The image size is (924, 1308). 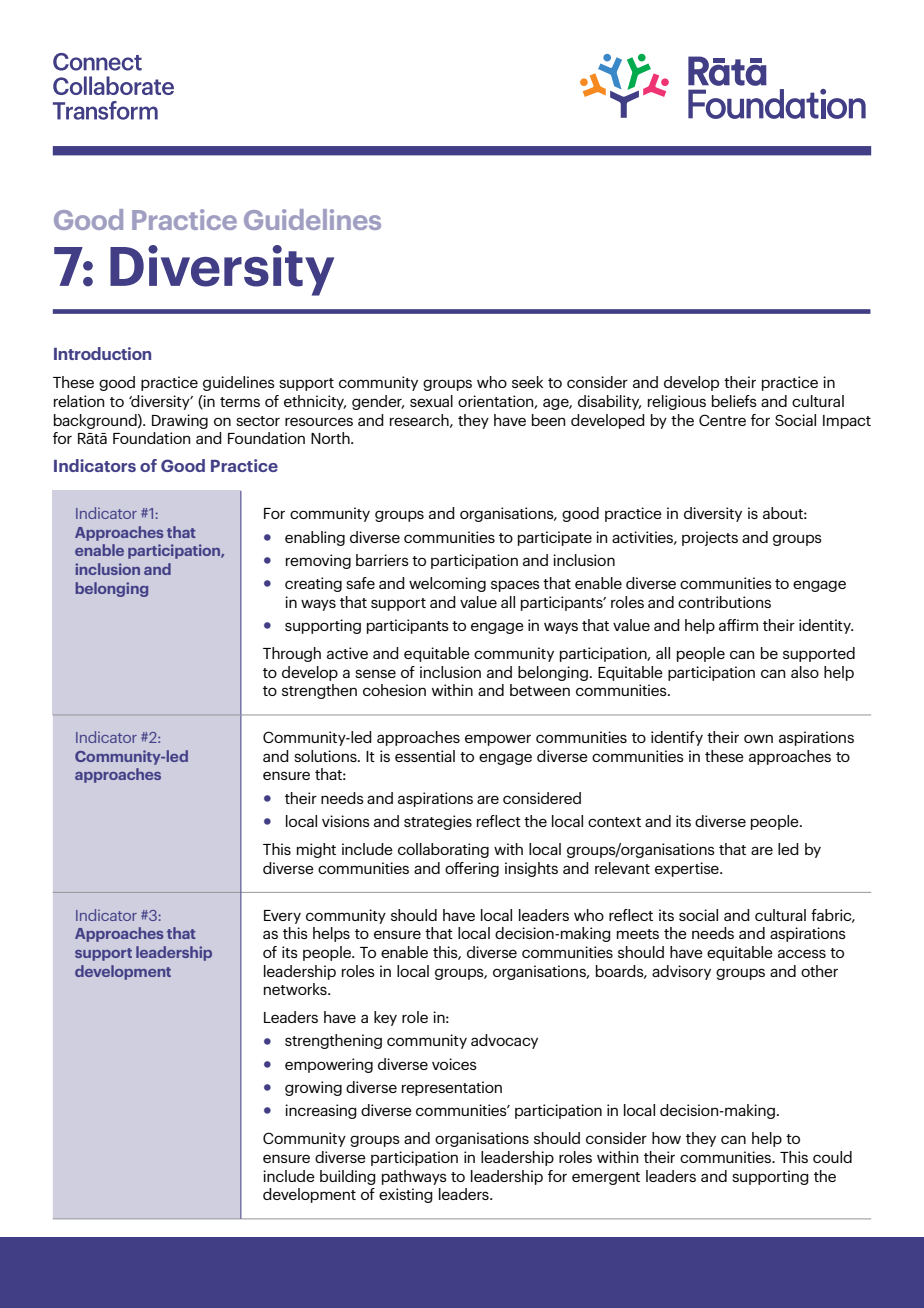 What do you see at coordinates (406, 1195) in the screenshot?
I see `existing` at bounding box center [406, 1195].
